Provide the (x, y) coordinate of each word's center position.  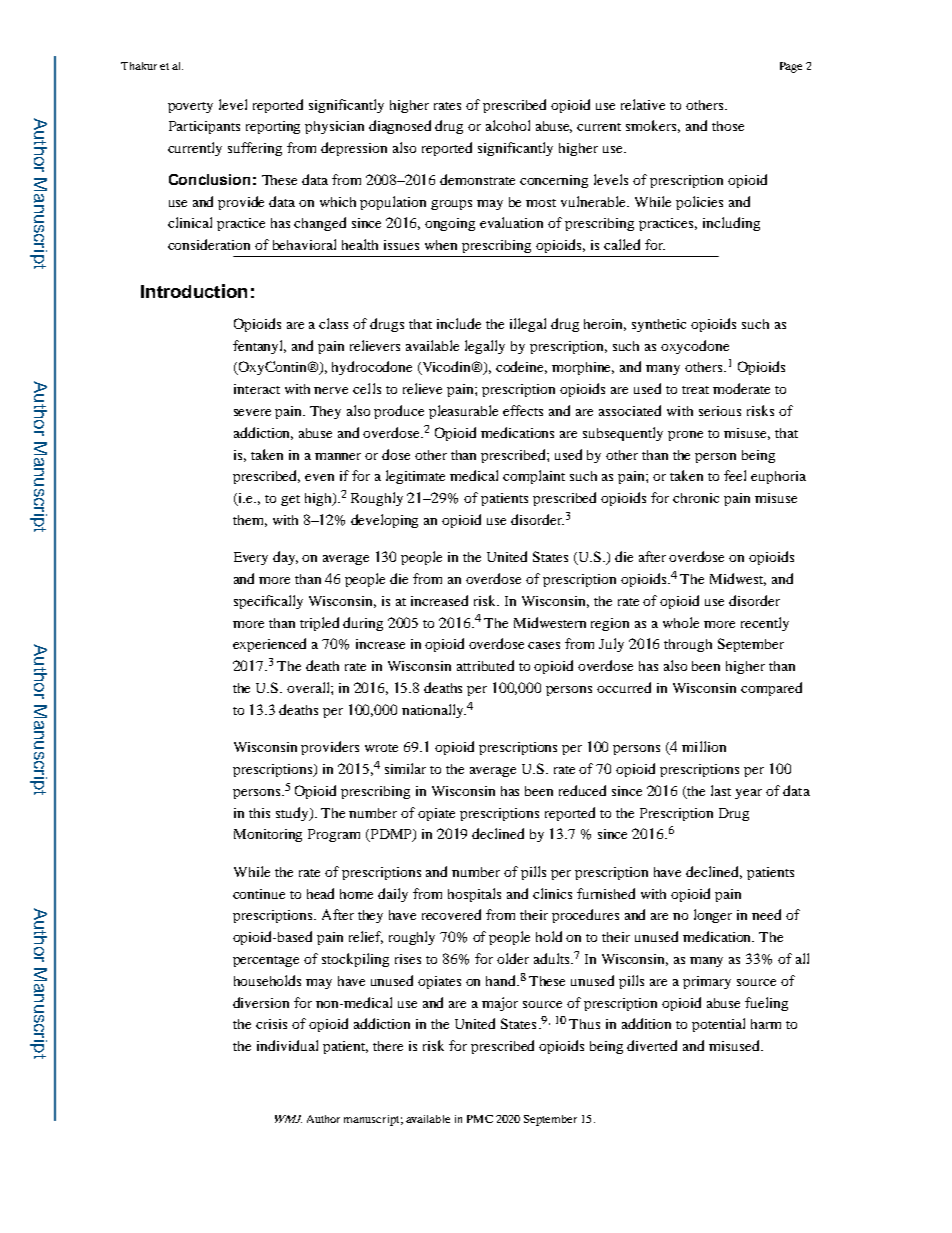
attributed (485, 665)
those (728, 126)
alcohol (508, 125)
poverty (190, 107)
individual (287, 1045)
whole (681, 622)
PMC (480, 1119)
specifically (268, 602)
